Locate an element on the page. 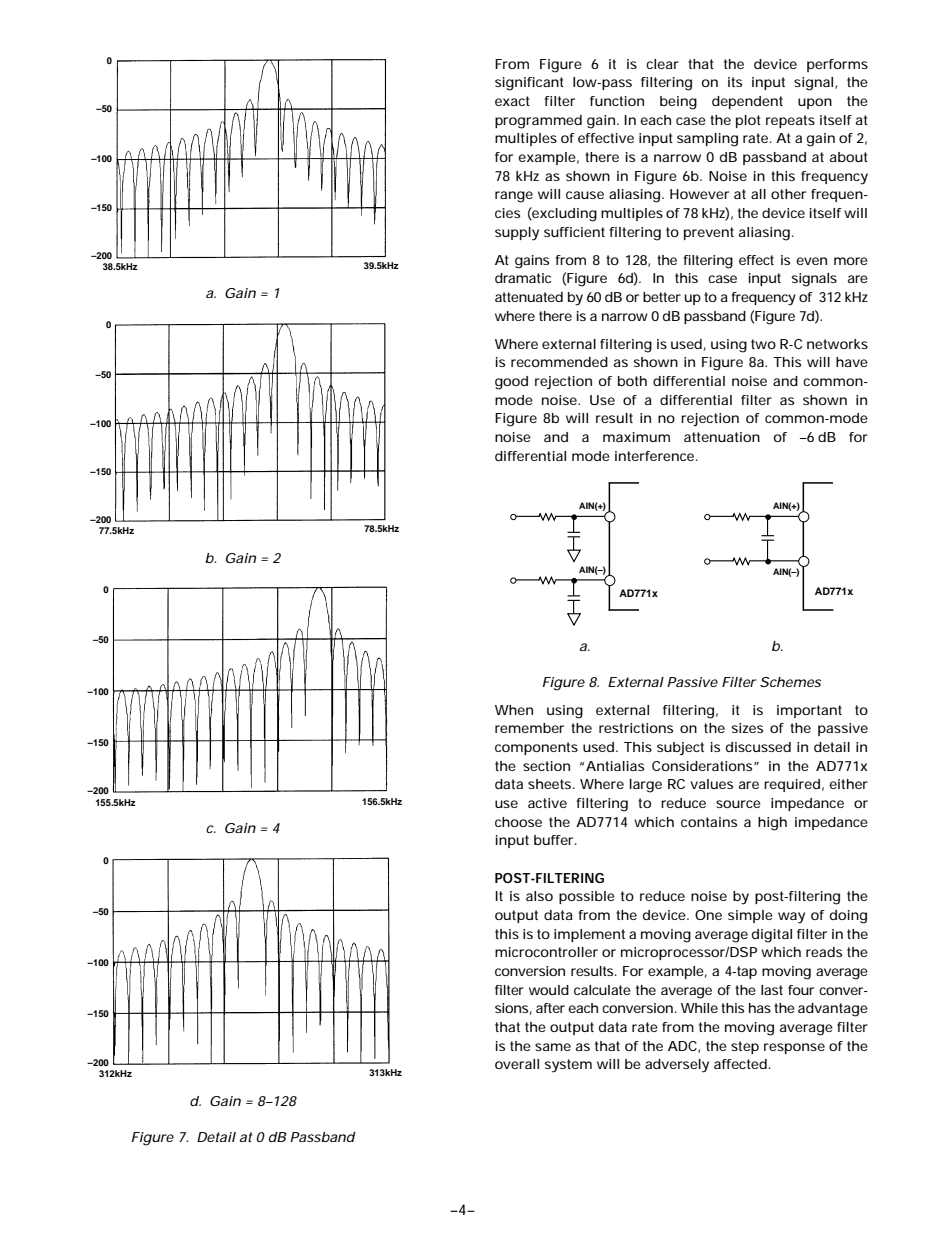  recommended is located at coordinates (559, 362).
